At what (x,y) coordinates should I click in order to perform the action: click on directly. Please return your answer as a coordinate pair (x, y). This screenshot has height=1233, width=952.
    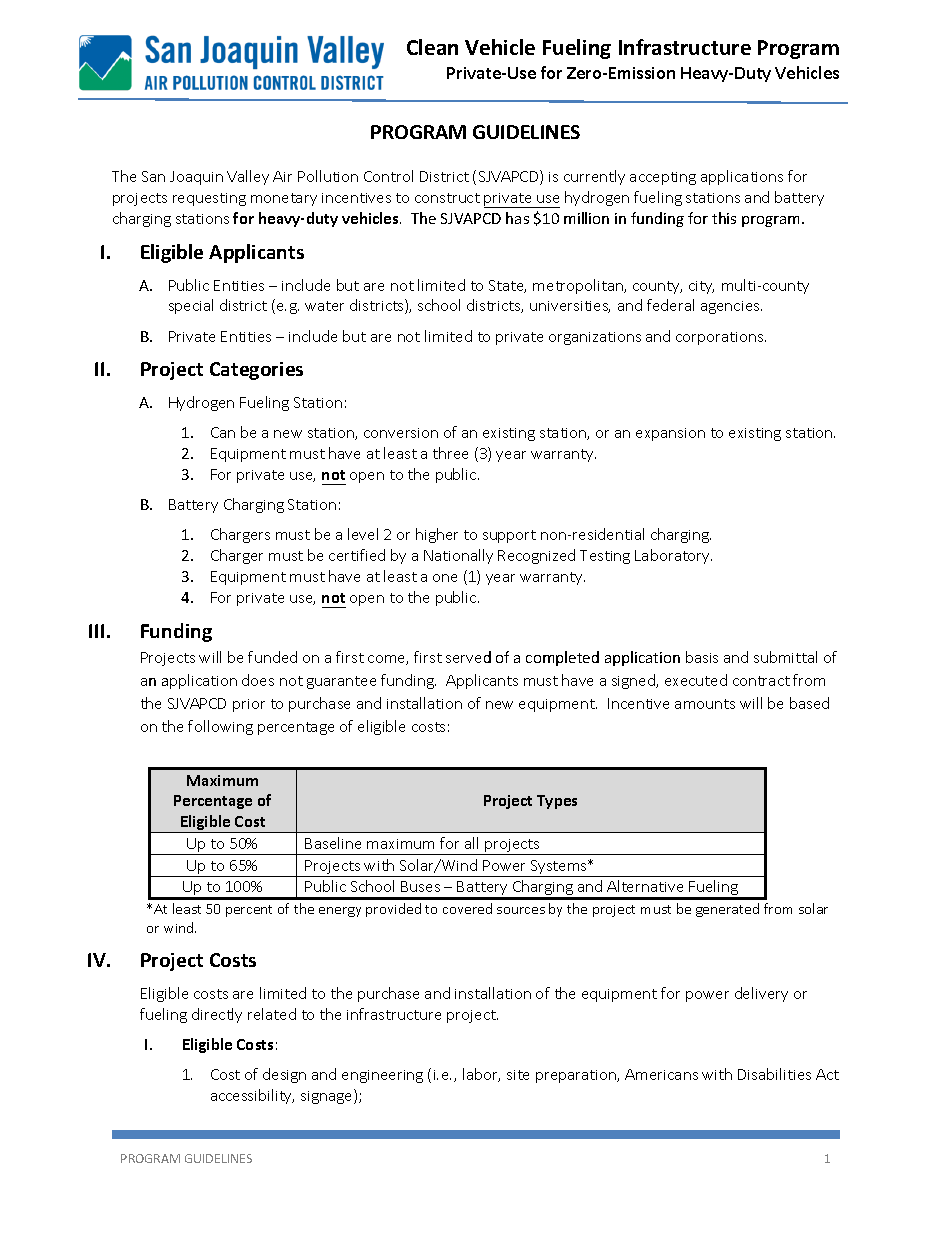
    Looking at the image, I should click on (217, 1015).
